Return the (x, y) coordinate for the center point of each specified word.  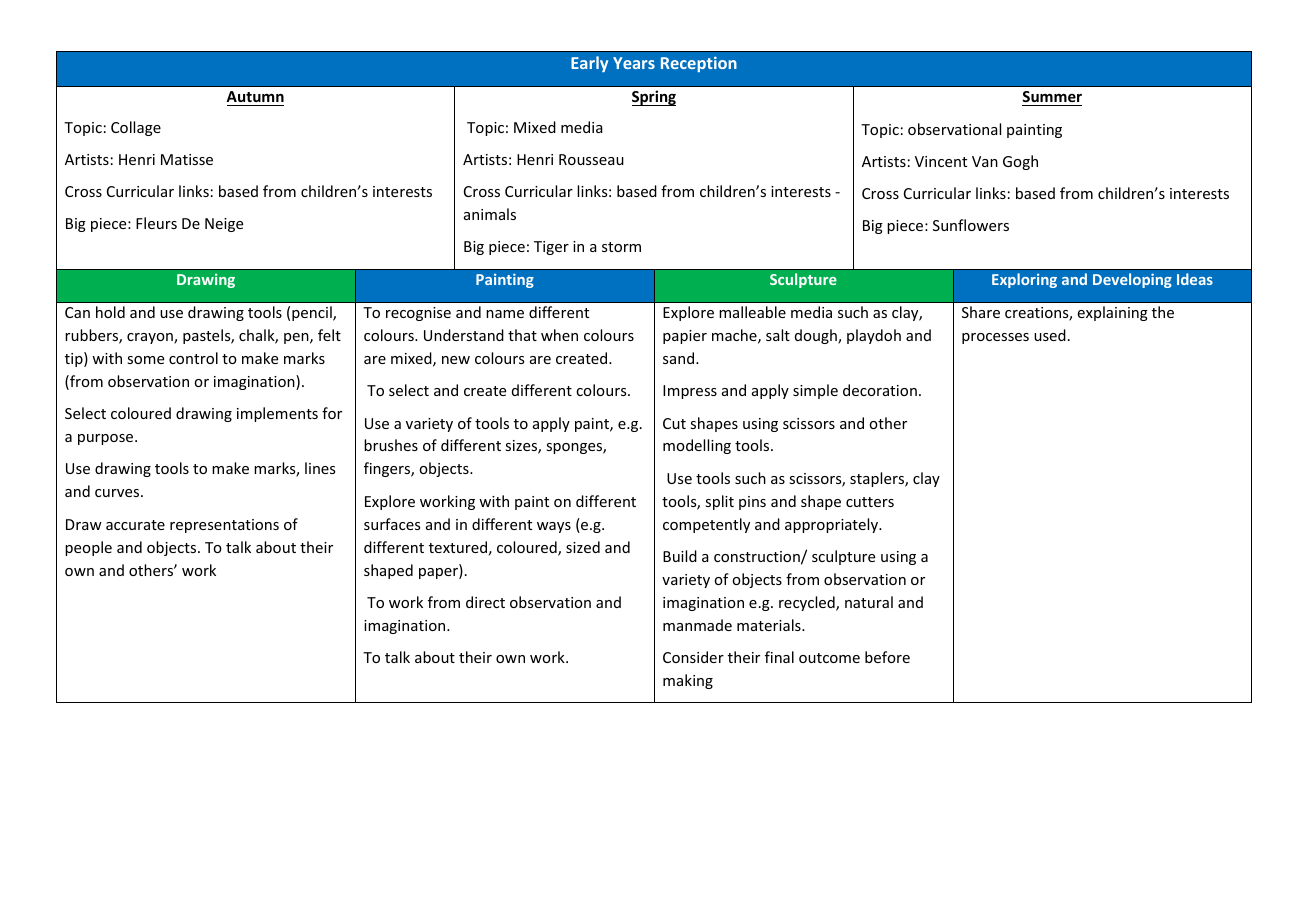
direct (485, 602)
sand (680, 358)
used (1050, 335)
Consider (693, 657)
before (887, 657)
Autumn (255, 96)
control (193, 358)
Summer (1052, 96)
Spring (654, 98)
